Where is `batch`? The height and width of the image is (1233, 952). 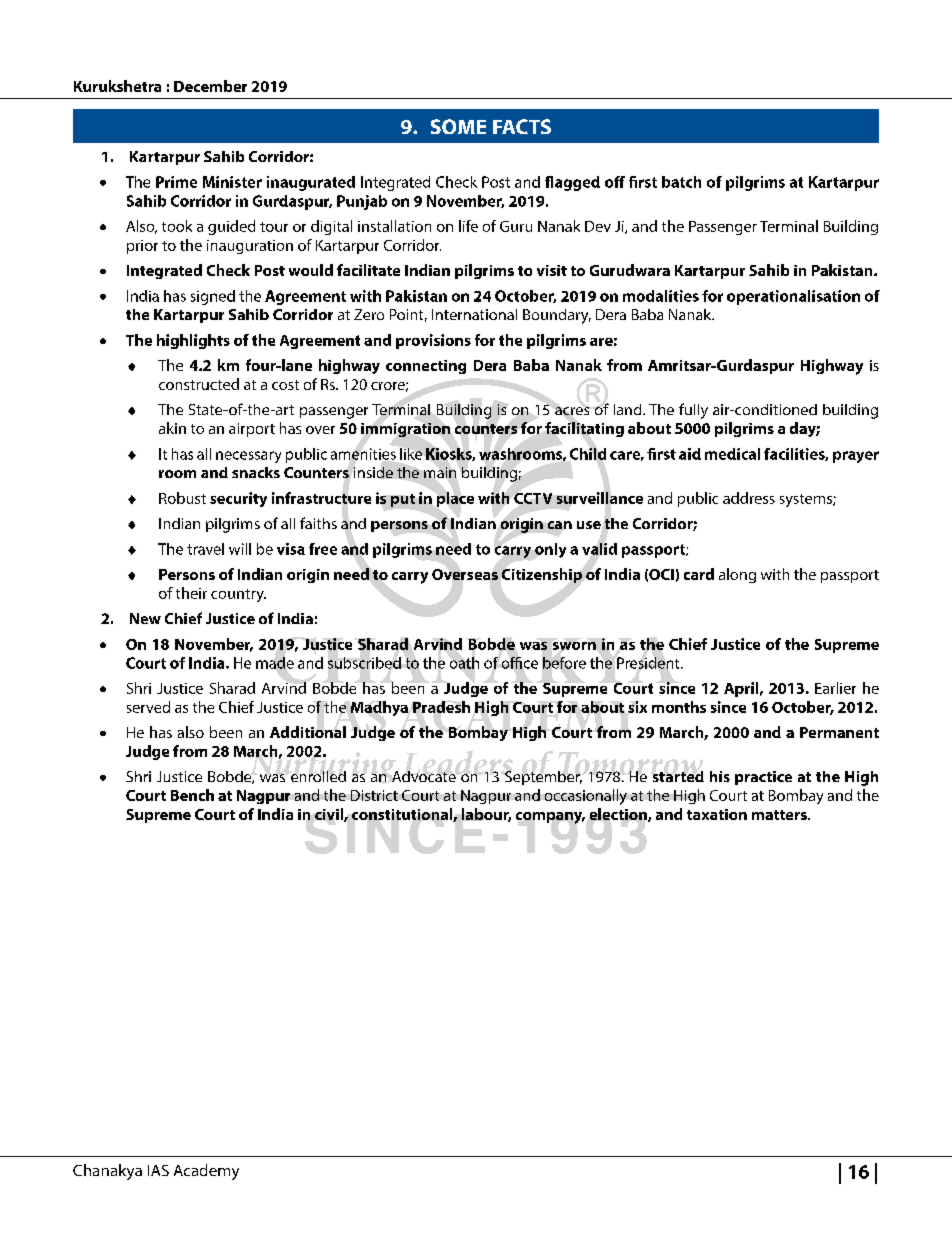
batch is located at coordinates (681, 182).
